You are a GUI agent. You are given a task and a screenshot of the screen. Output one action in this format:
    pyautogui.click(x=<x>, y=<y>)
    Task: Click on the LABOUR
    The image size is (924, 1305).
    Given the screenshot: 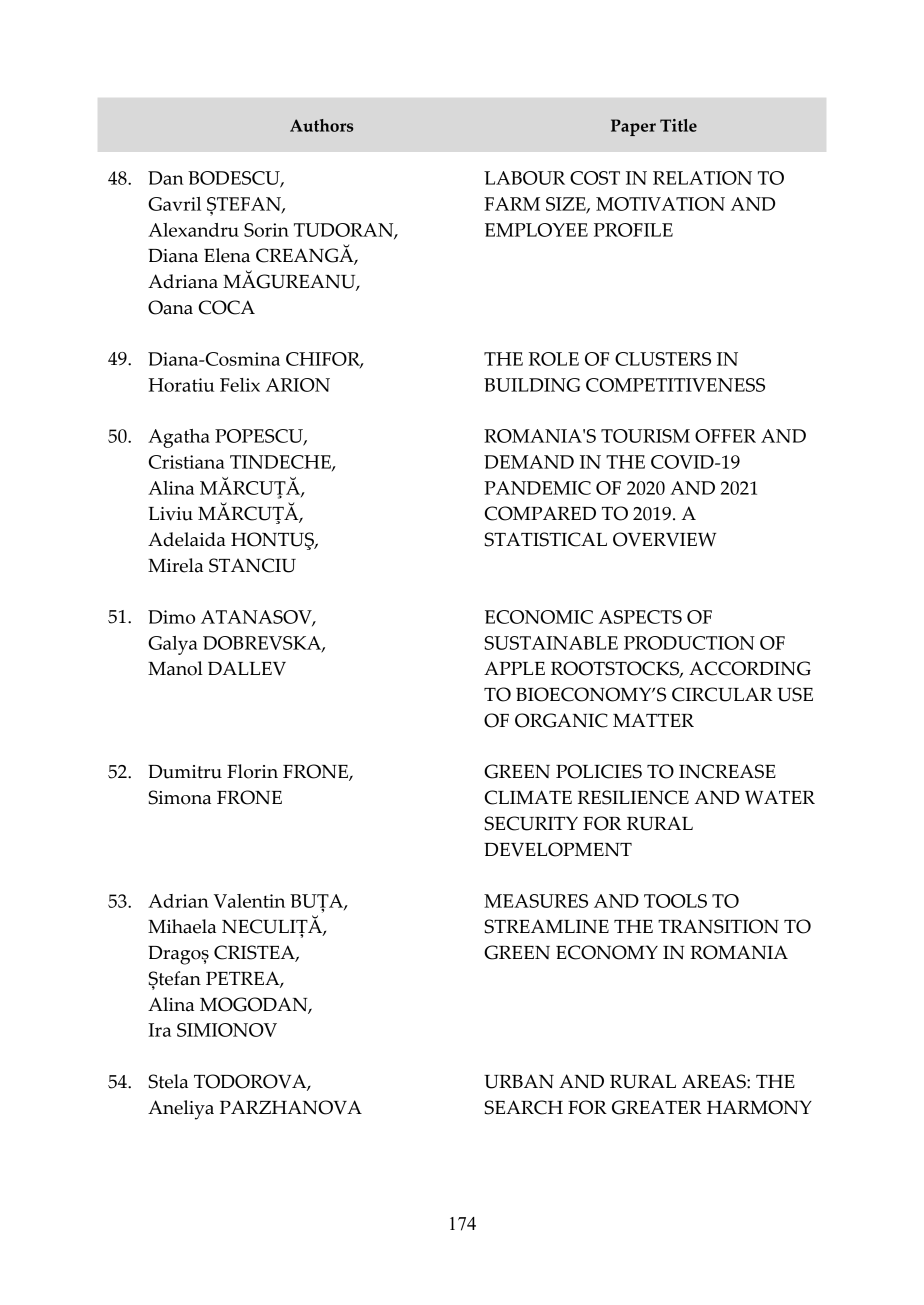 What is the action you would take?
    pyautogui.click(x=524, y=178)
